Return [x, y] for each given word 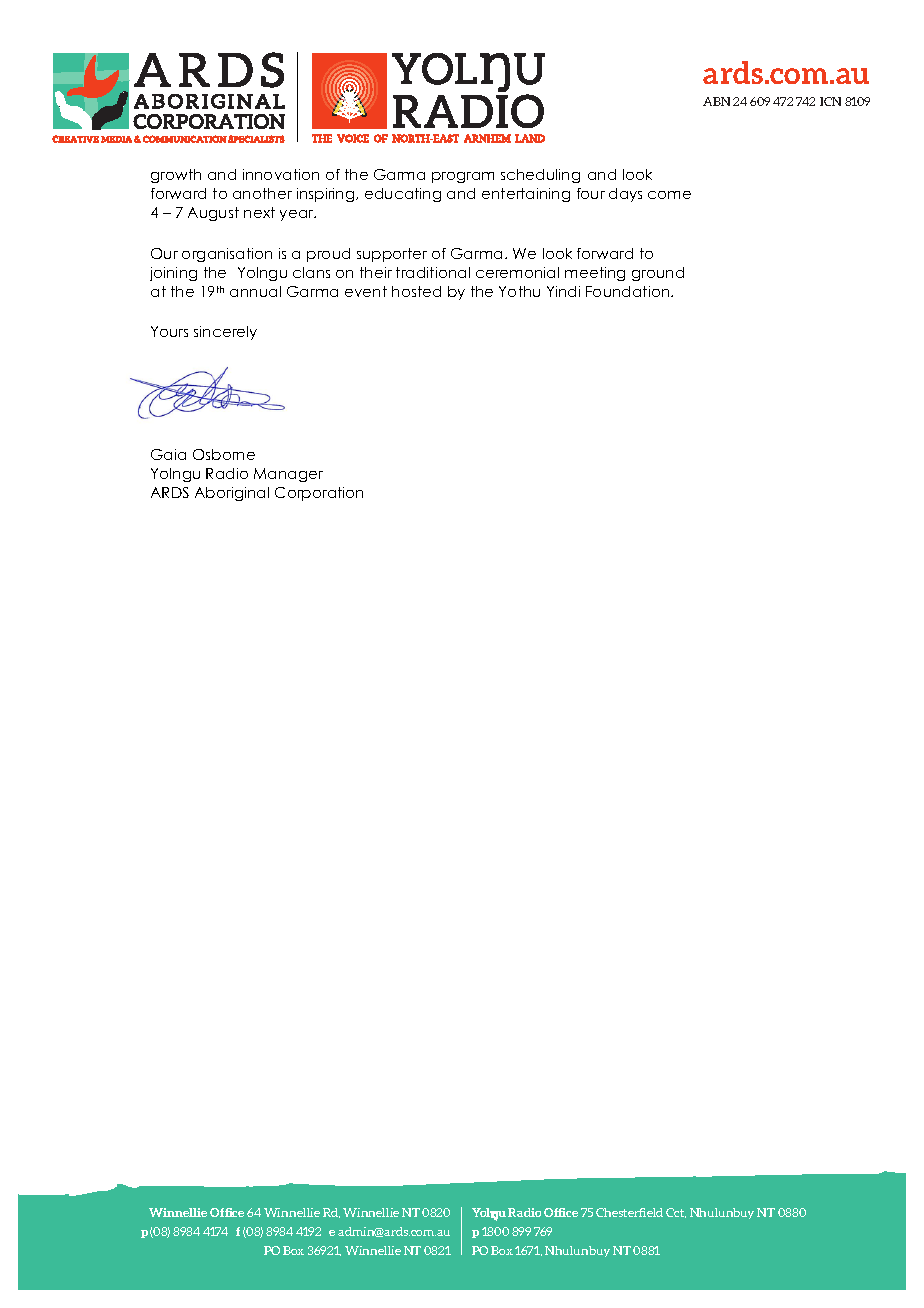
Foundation [629, 291]
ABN [716, 101]
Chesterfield [629, 1212]
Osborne [224, 454]
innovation [281, 174]
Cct [676, 1213]
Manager [288, 475]
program [463, 177]
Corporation [319, 494]
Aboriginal [232, 494]
